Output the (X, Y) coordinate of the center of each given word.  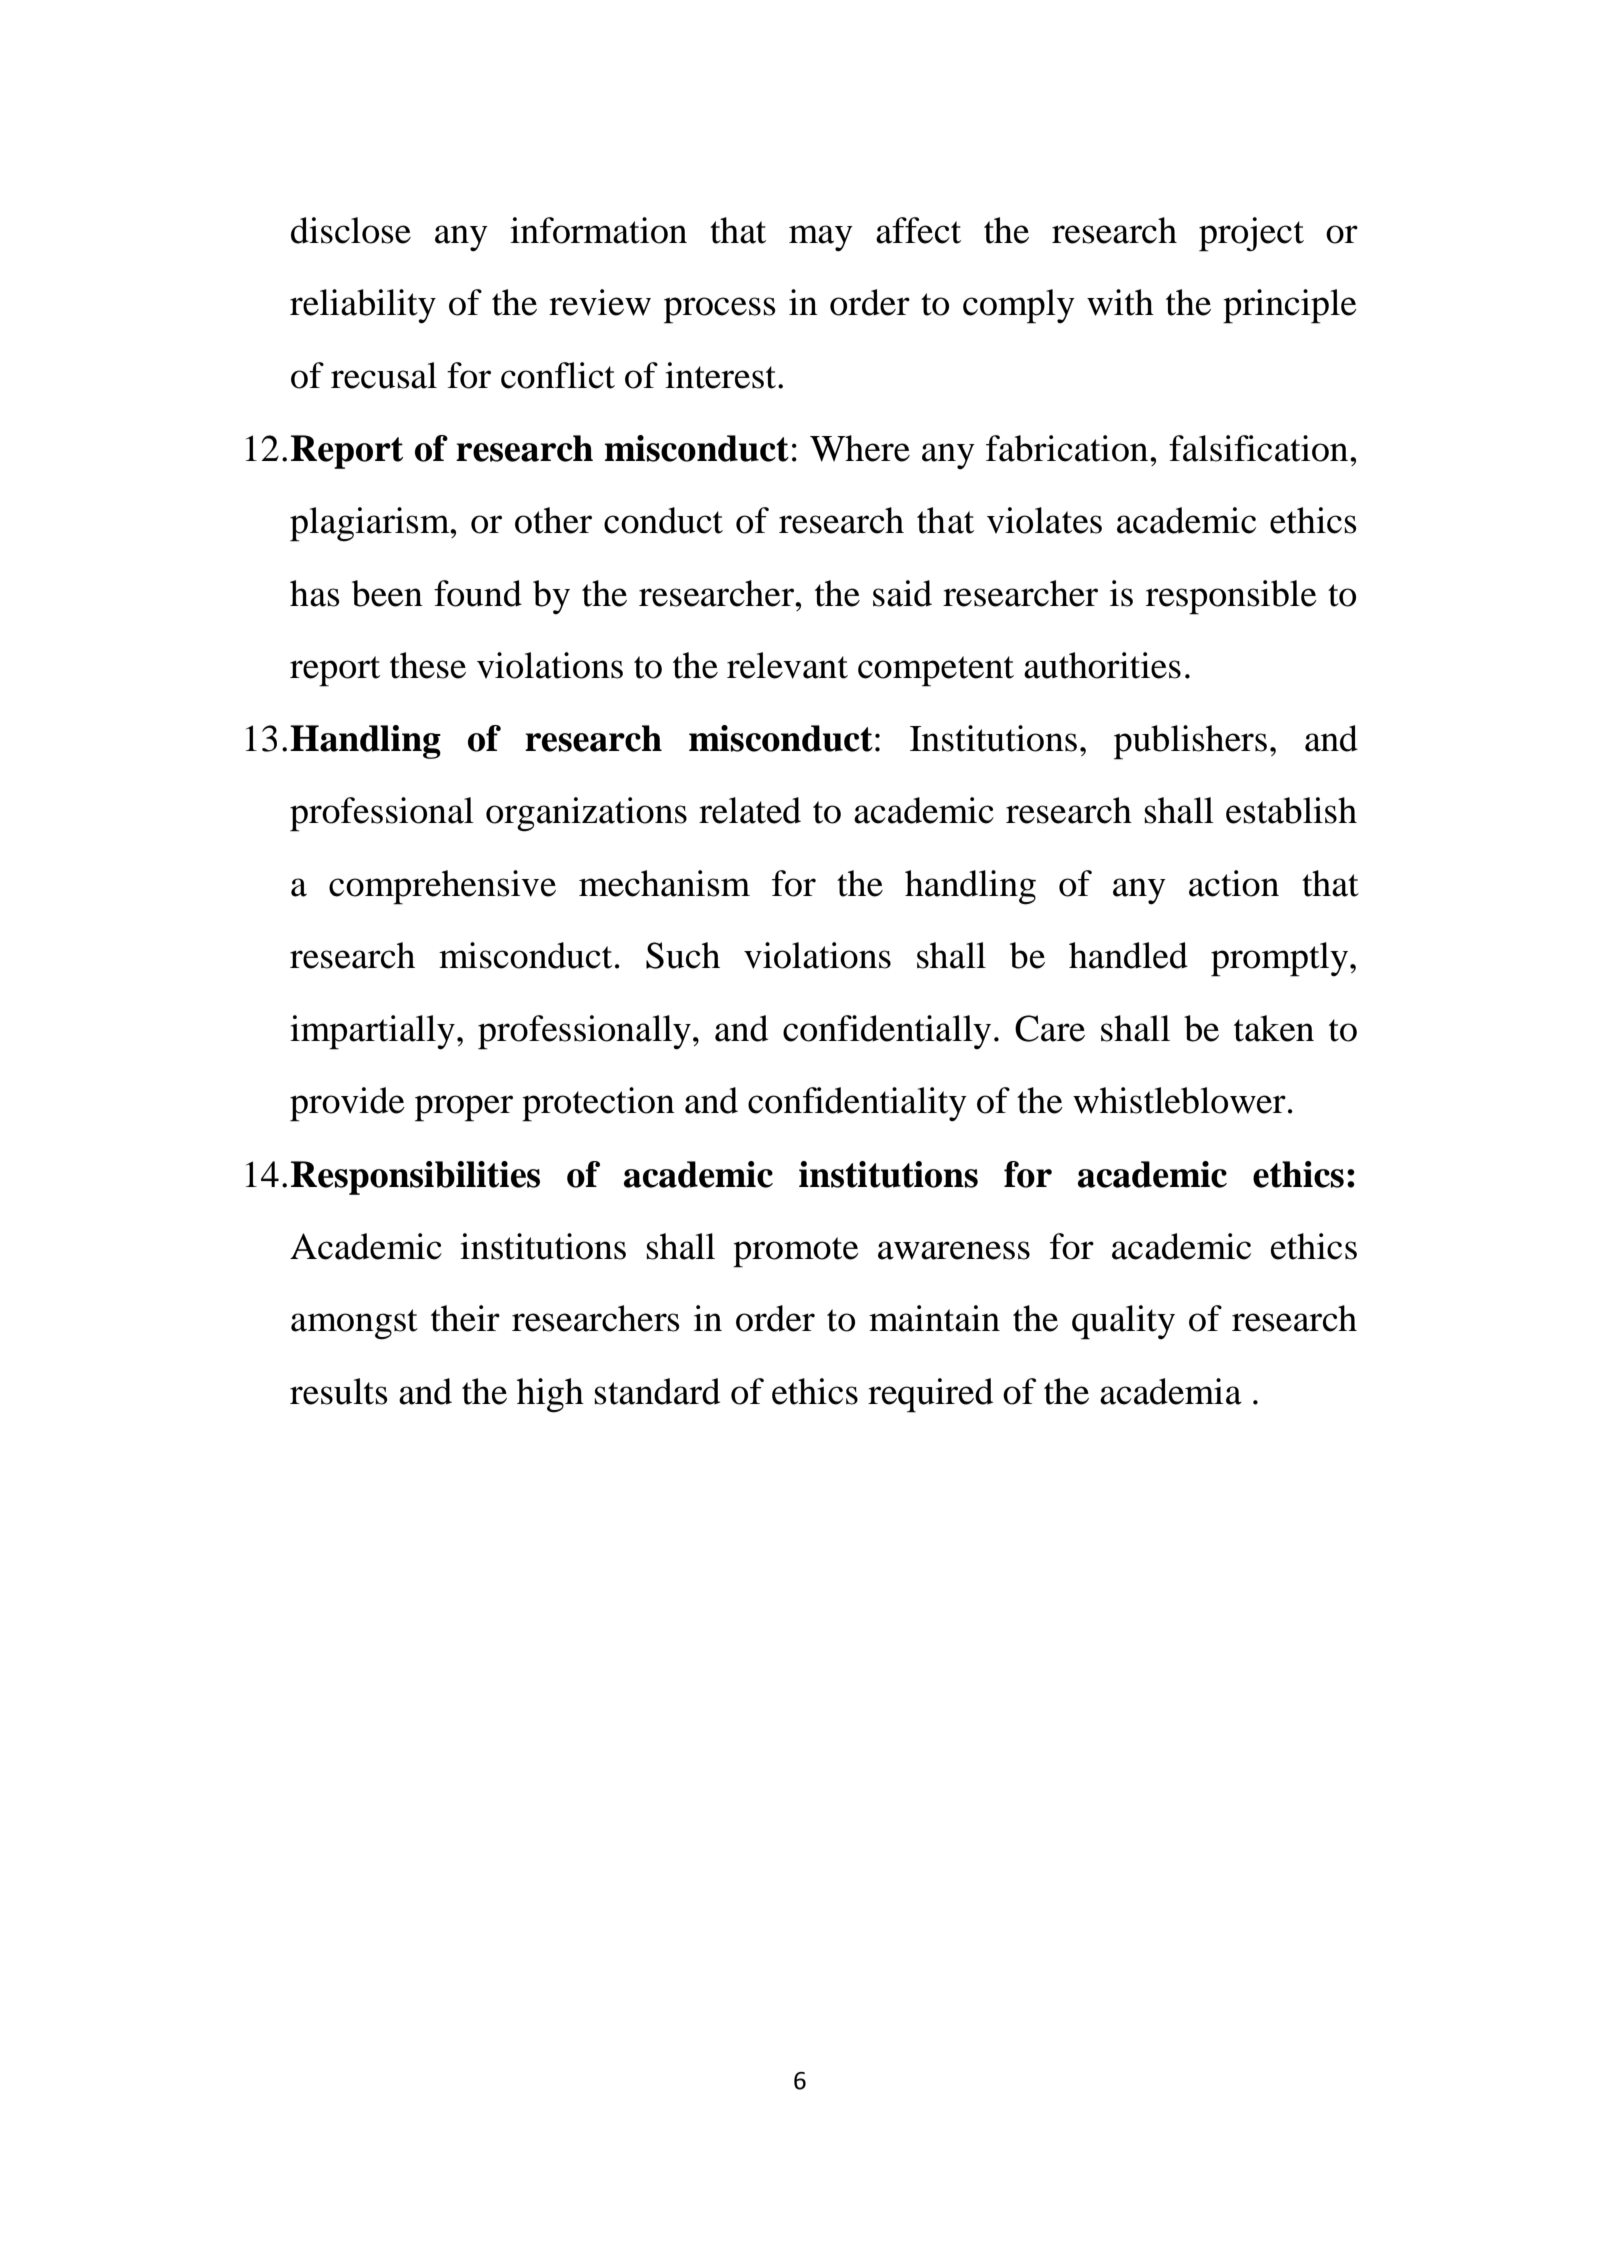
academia (1171, 1391)
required (930, 1395)
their (465, 1318)
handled (1128, 955)
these (428, 665)
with (1120, 302)
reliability (363, 306)
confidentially (887, 1032)
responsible (1231, 597)
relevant (787, 665)
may (821, 238)
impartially (372, 1032)
